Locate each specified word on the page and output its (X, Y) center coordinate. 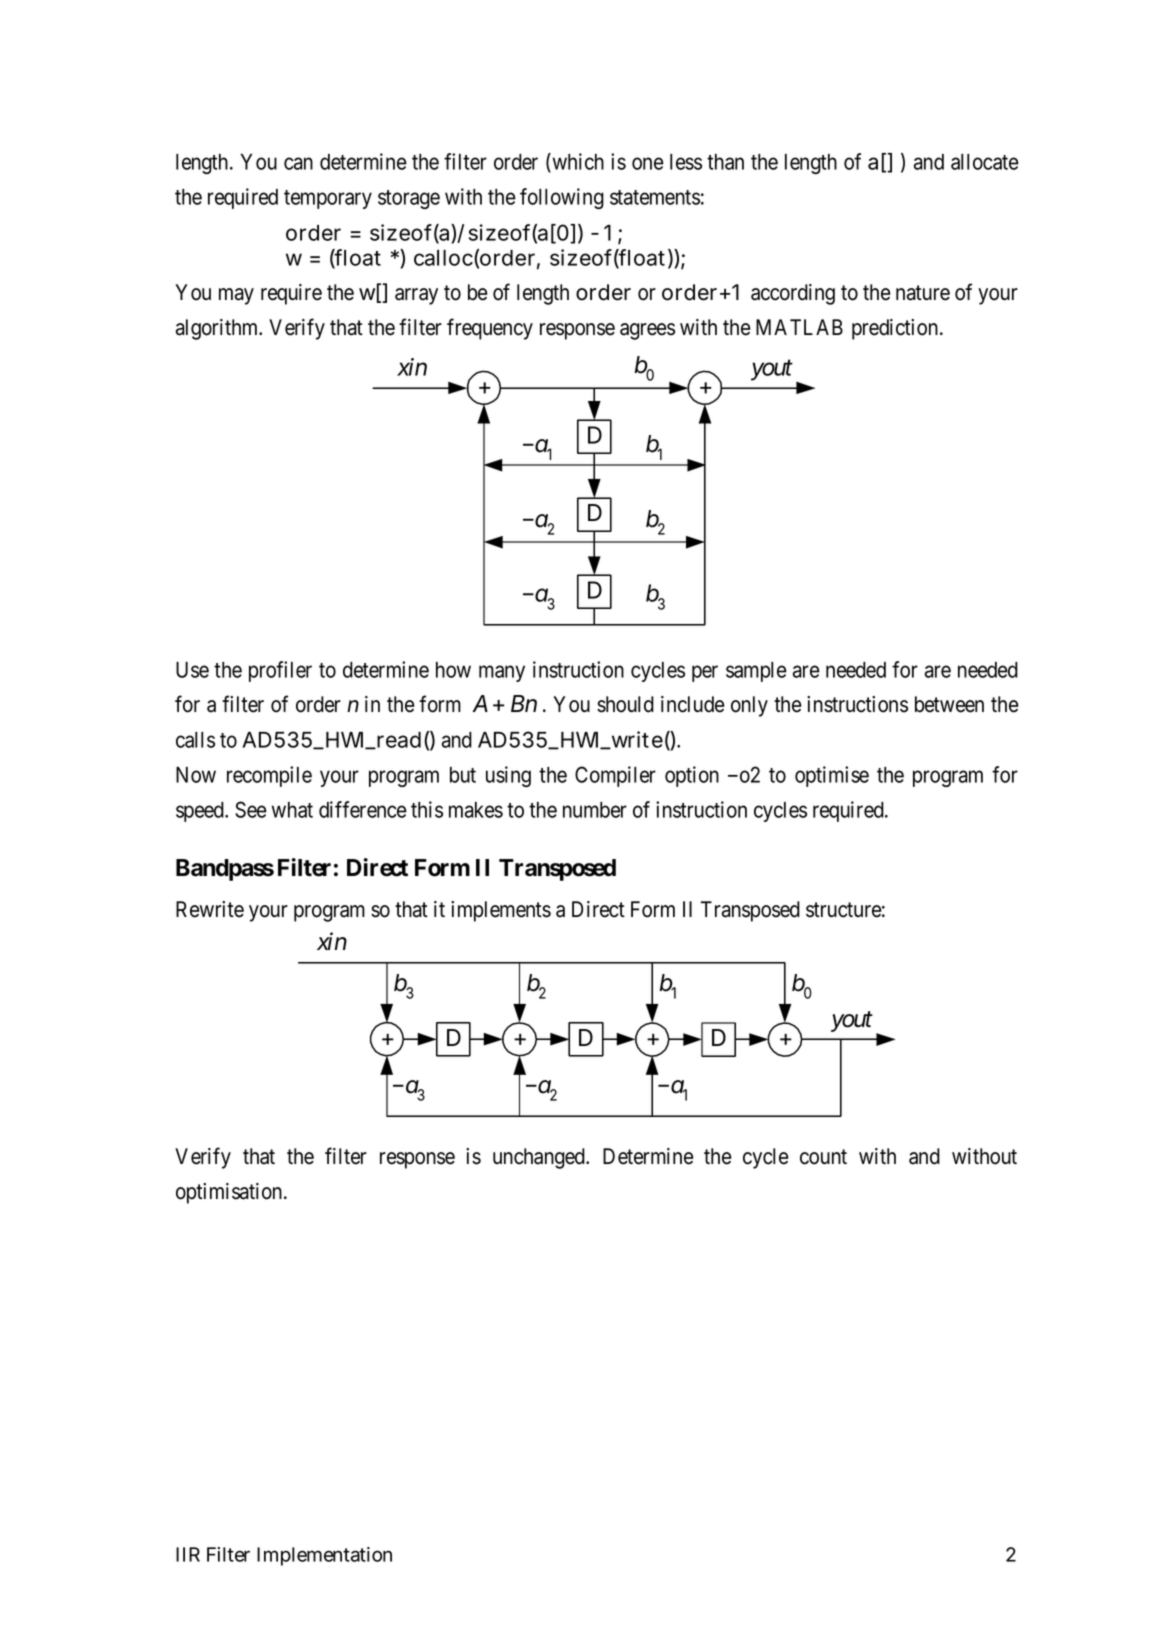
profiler (280, 671)
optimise (832, 776)
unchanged (540, 1158)
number (595, 810)
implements (501, 911)
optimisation (230, 1193)
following (562, 198)
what (292, 810)
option (692, 776)
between (949, 704)
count (823, 1157)
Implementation (324, 1556)
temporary (328, 199)
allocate (985, 162)
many (502, 674)
